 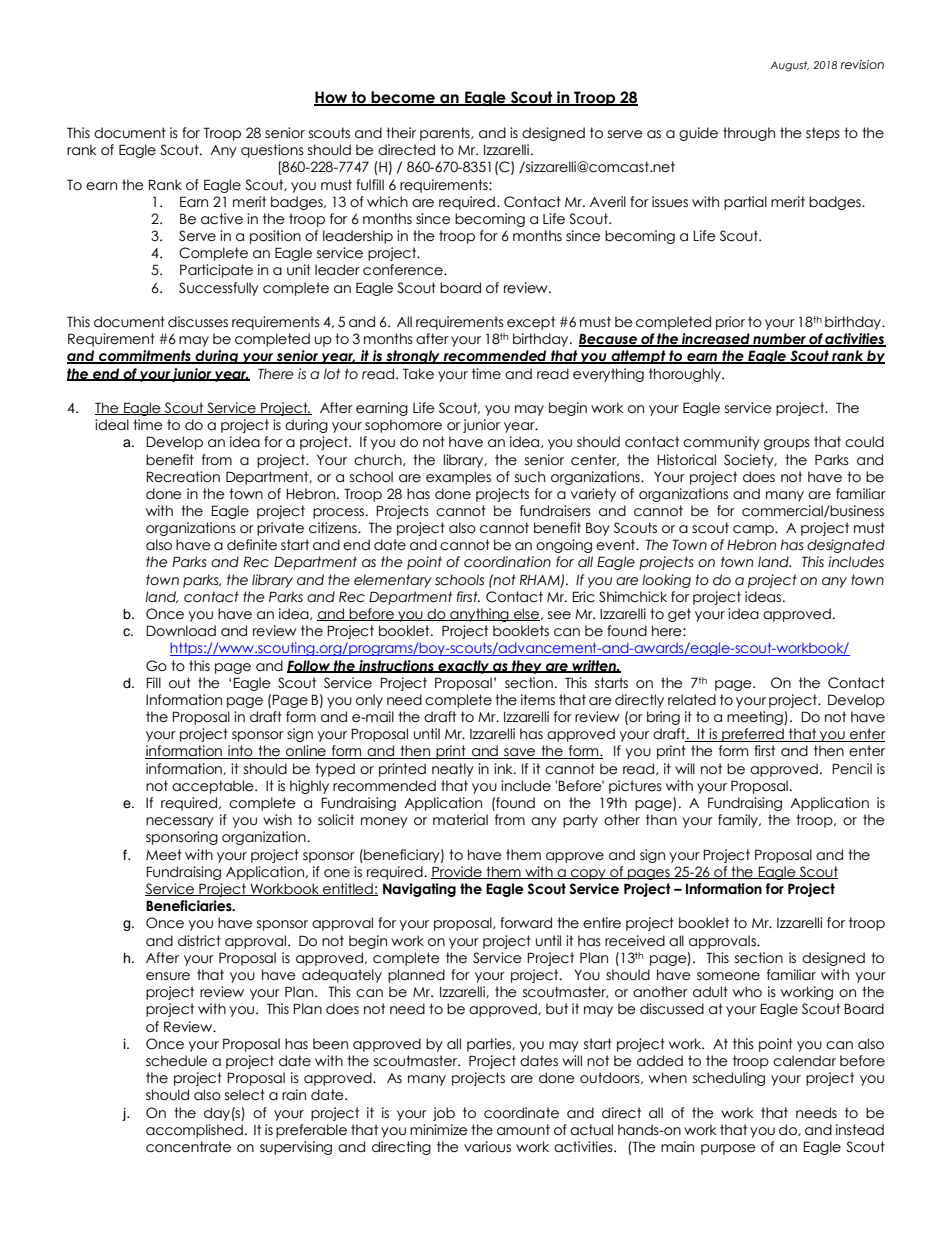 I want to click on August, so click(x=789, y=66).
